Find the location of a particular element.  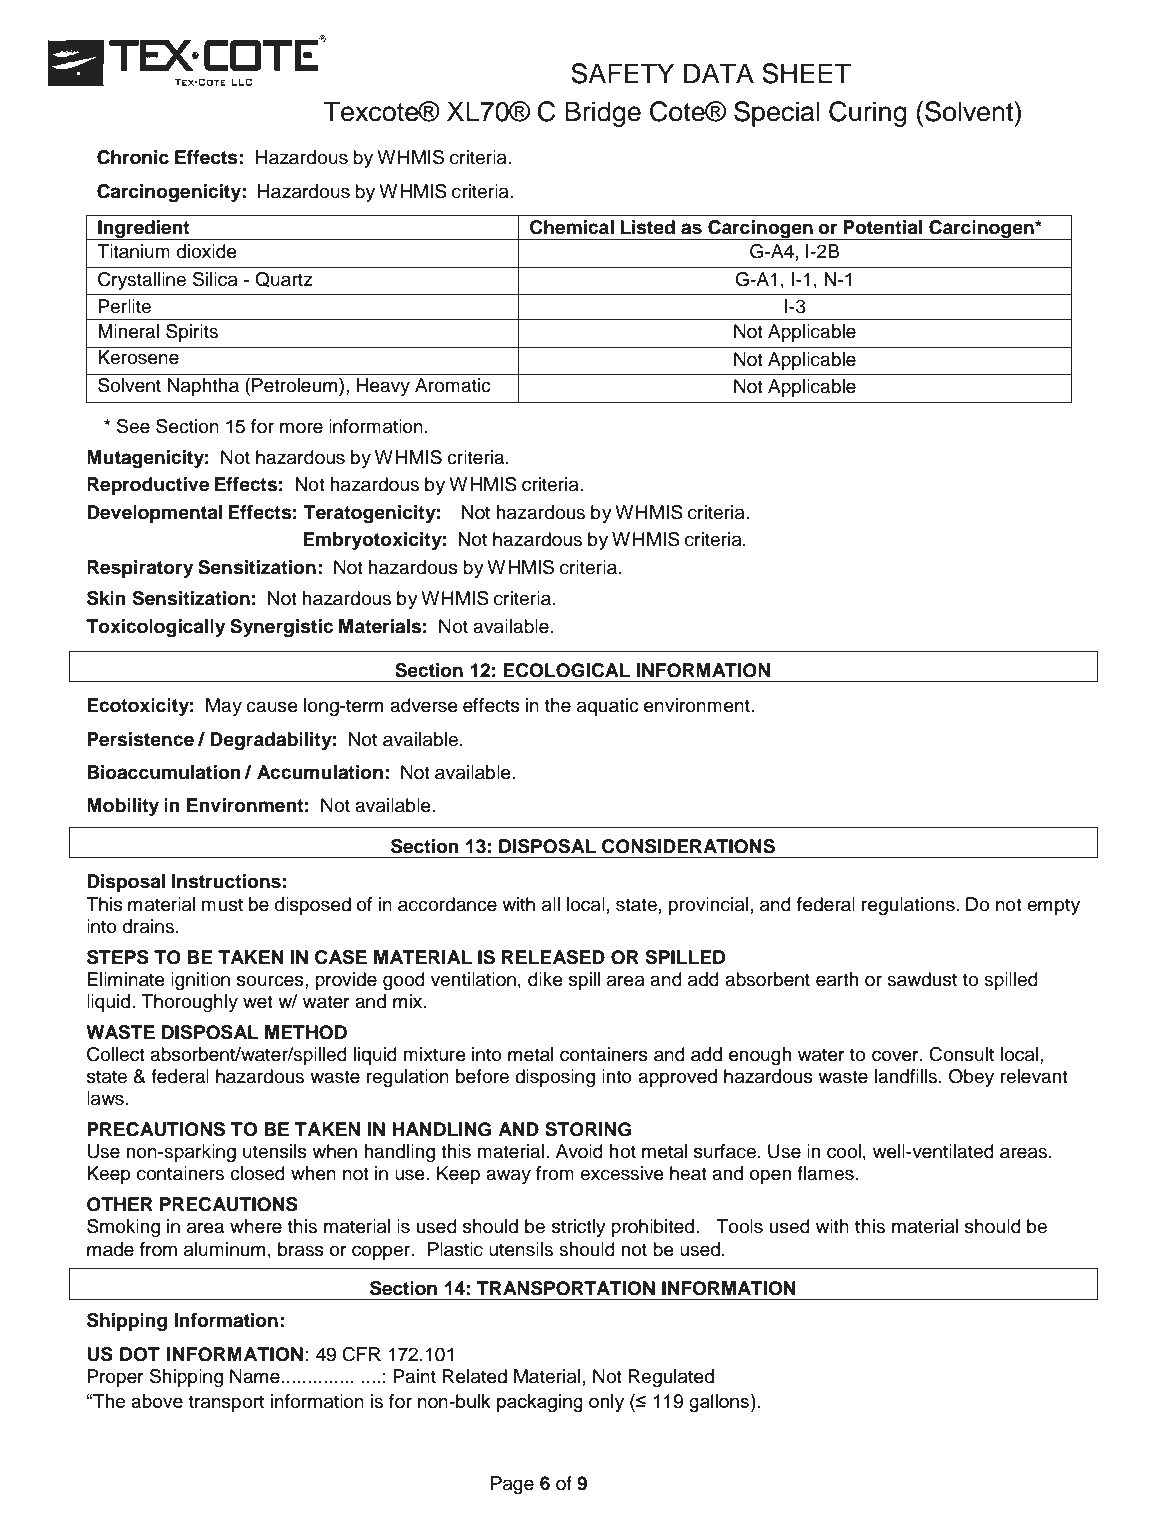

above is located at coordinates (157, 1401).
